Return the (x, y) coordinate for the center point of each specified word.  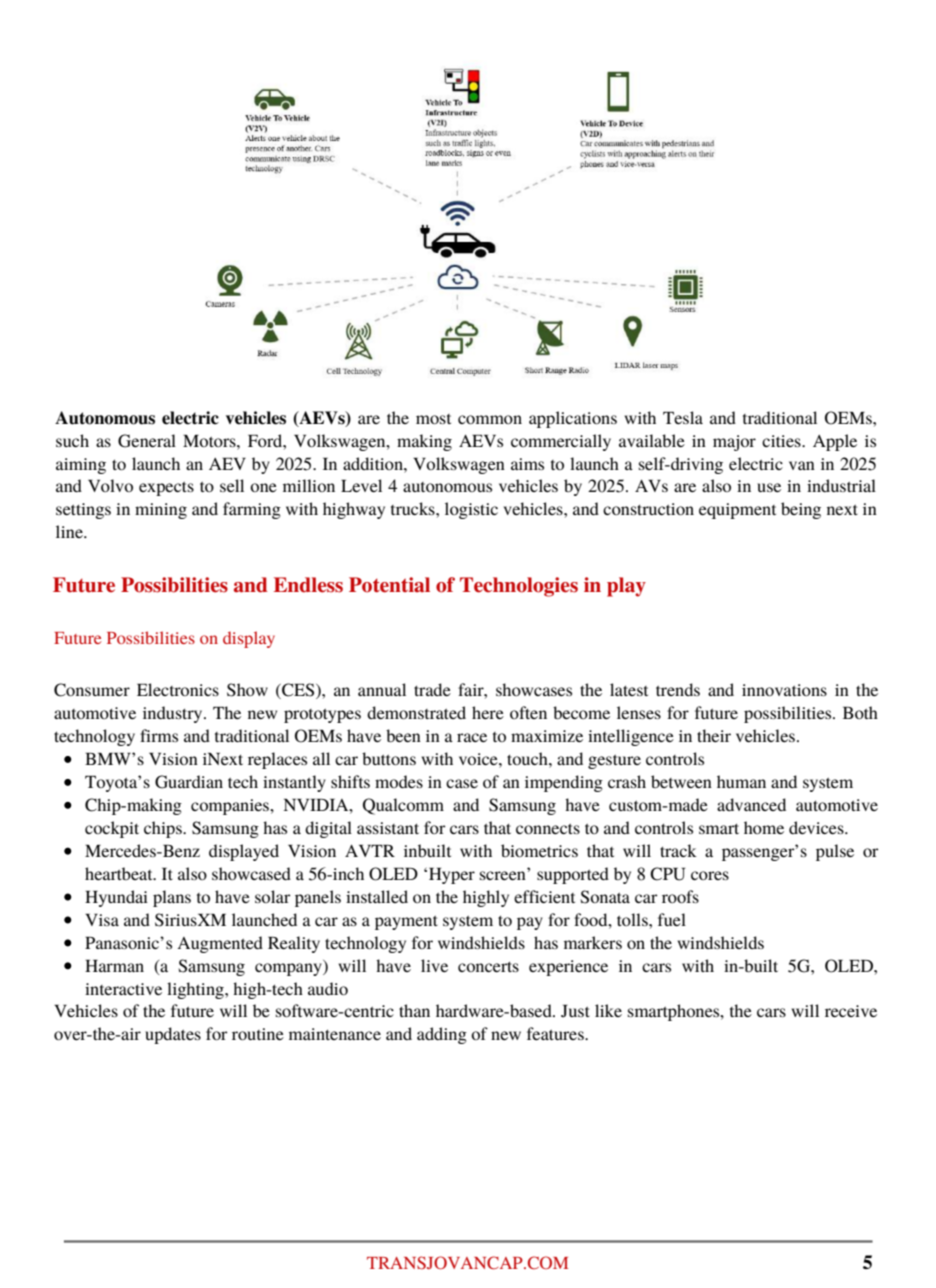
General (147, 441)
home (764, 827)
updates (173, 1035)
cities (782, 441)
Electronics (178, 689)
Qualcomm (403, 806)
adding (442, 1035)
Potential (389, 585)
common (490, 419)
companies (231, 807)
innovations (784, 690)
